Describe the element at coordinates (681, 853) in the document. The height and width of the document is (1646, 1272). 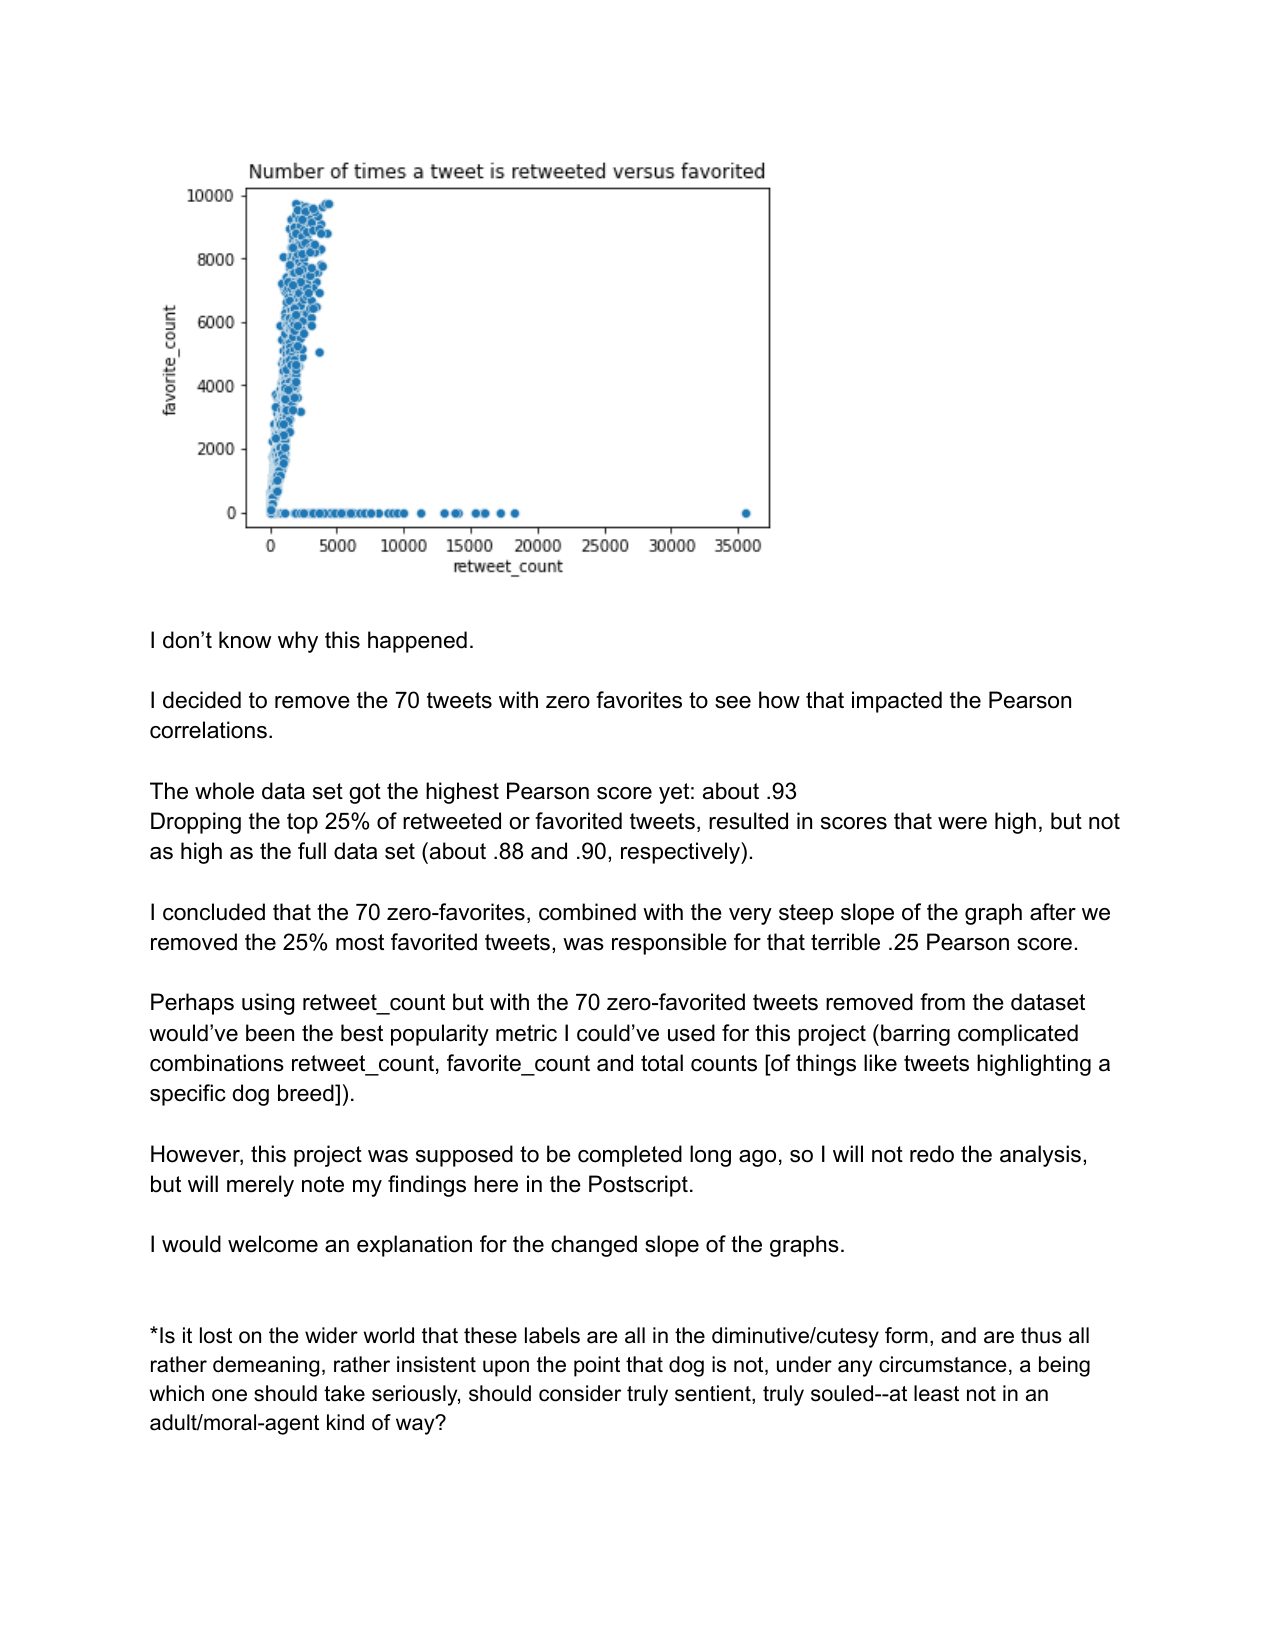
I see `respectively` at that location.
